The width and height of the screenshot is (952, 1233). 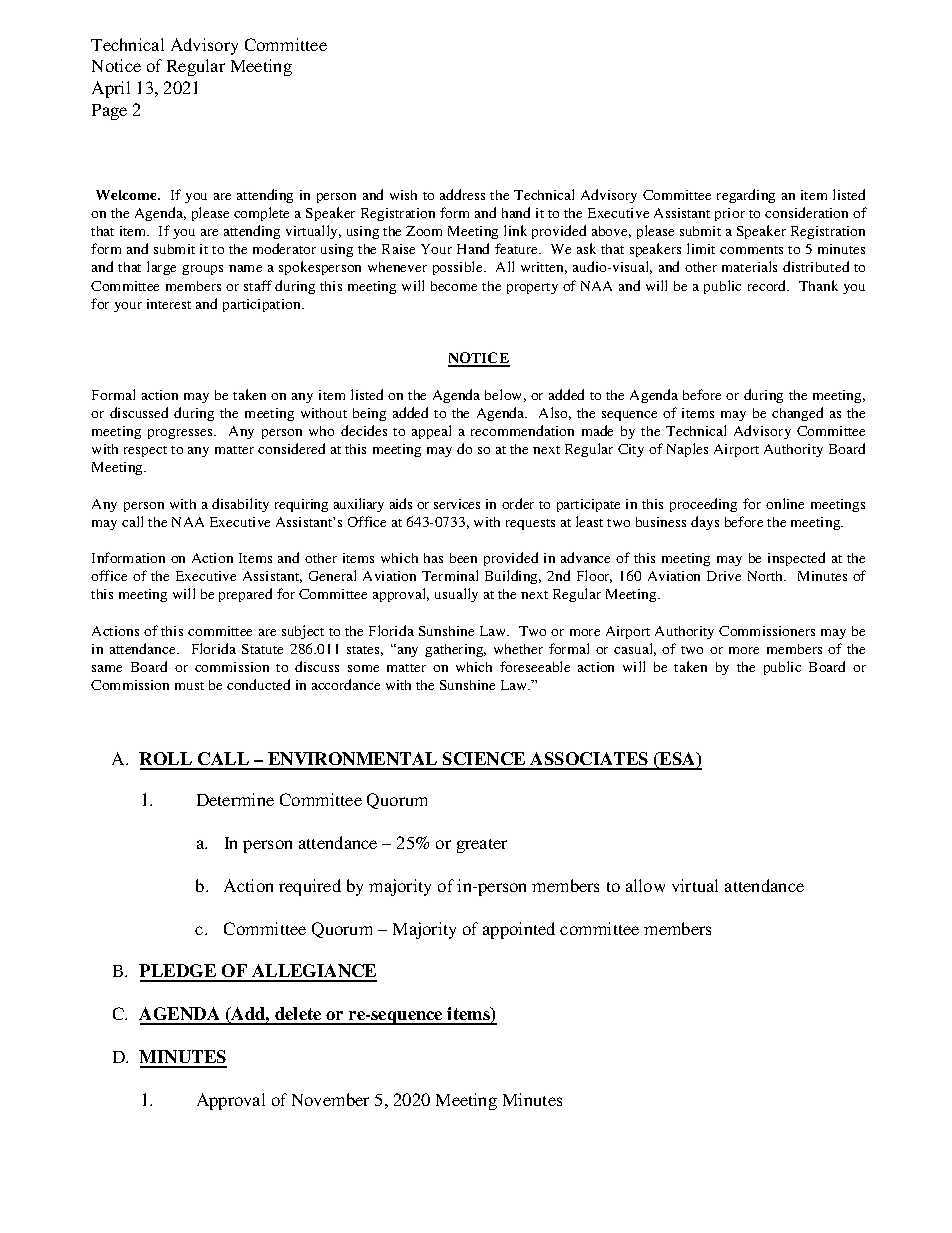 What do you see at coordinates (462, 194) in the screenshot?
I see `address` at bounding box center [462, 194].
